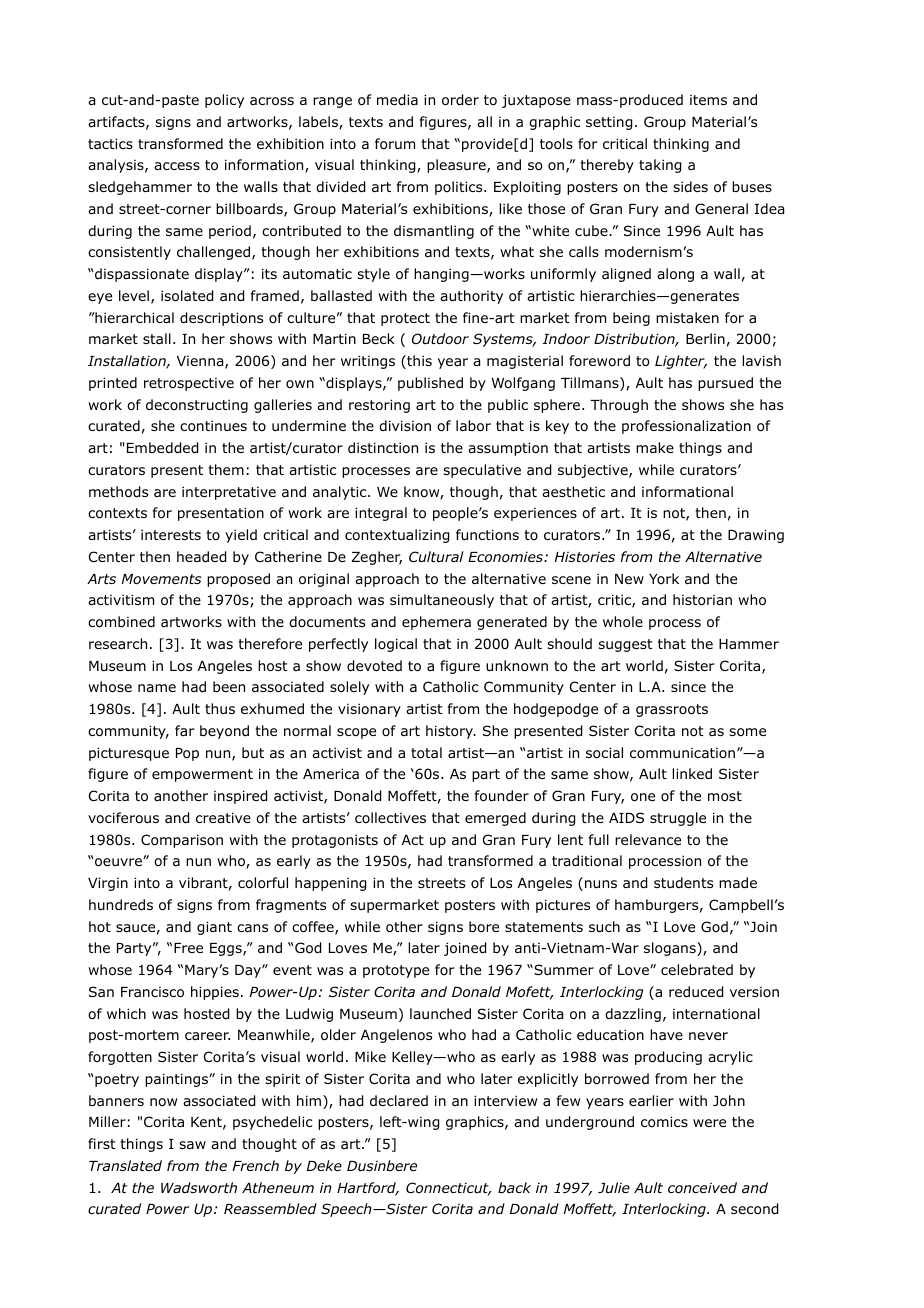 The width and height of the image is (924, 1308). Describe the element at coordinates (177, 166) in the image. I see `access` at that location.
